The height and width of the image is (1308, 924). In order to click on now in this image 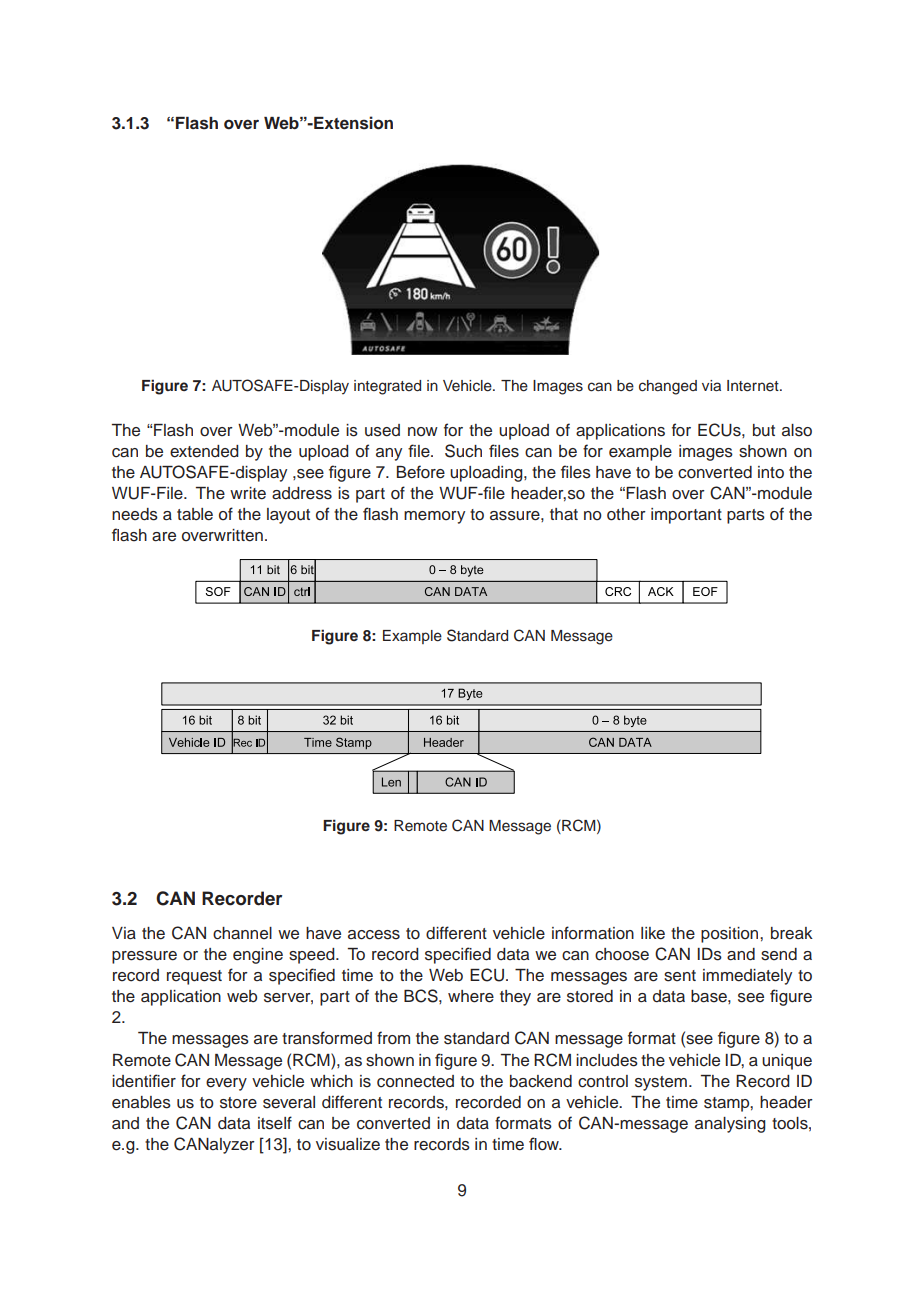, I will do `click(423, 432)`.
